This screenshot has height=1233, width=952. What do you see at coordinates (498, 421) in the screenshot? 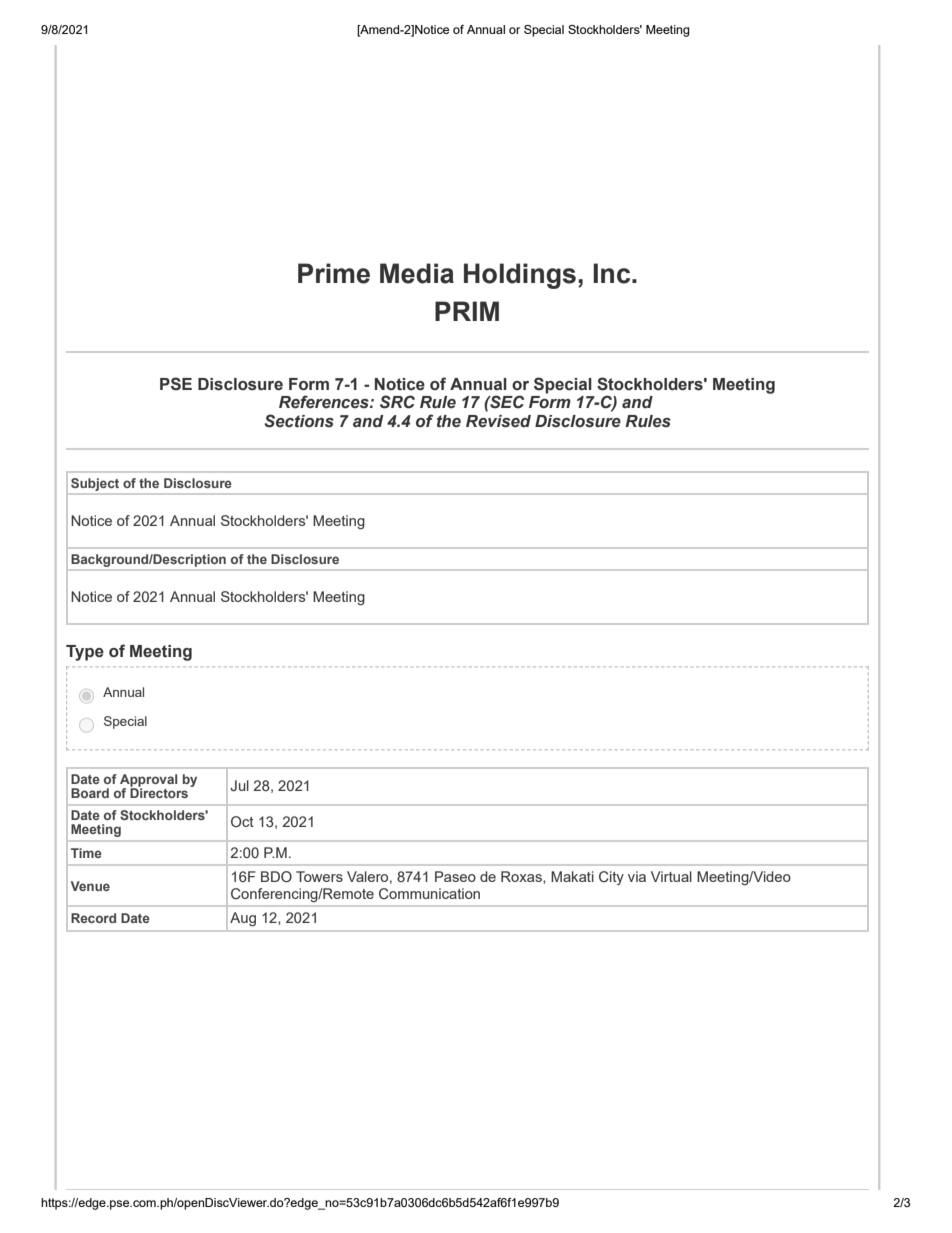
I see `Revised` at bounding box center [498, 421].
